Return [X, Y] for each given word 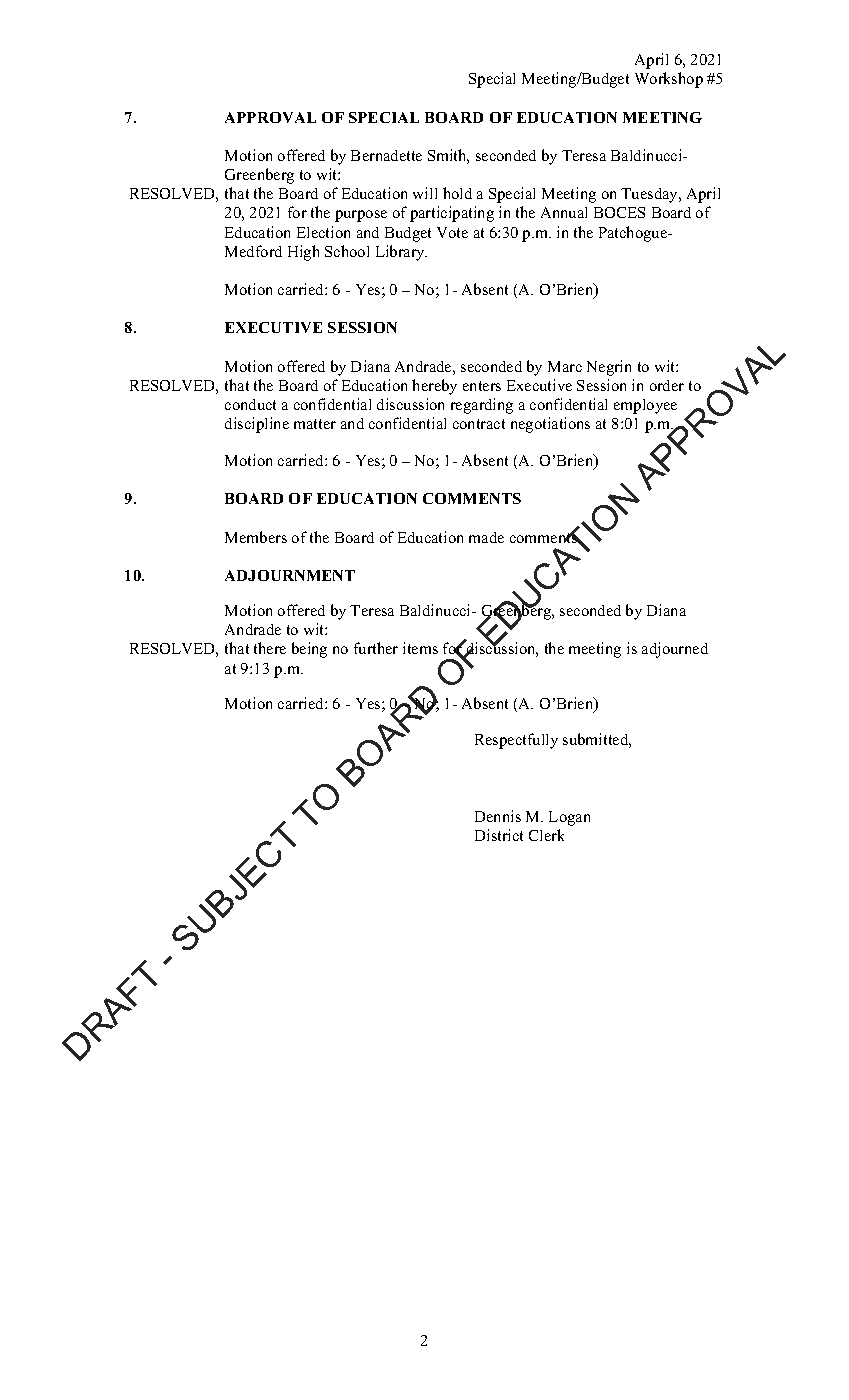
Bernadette [386, 155]
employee [645, 406]
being [309, 650]
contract [479, 424]
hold [457, 193]
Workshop [669, 80]
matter [315, 424]
